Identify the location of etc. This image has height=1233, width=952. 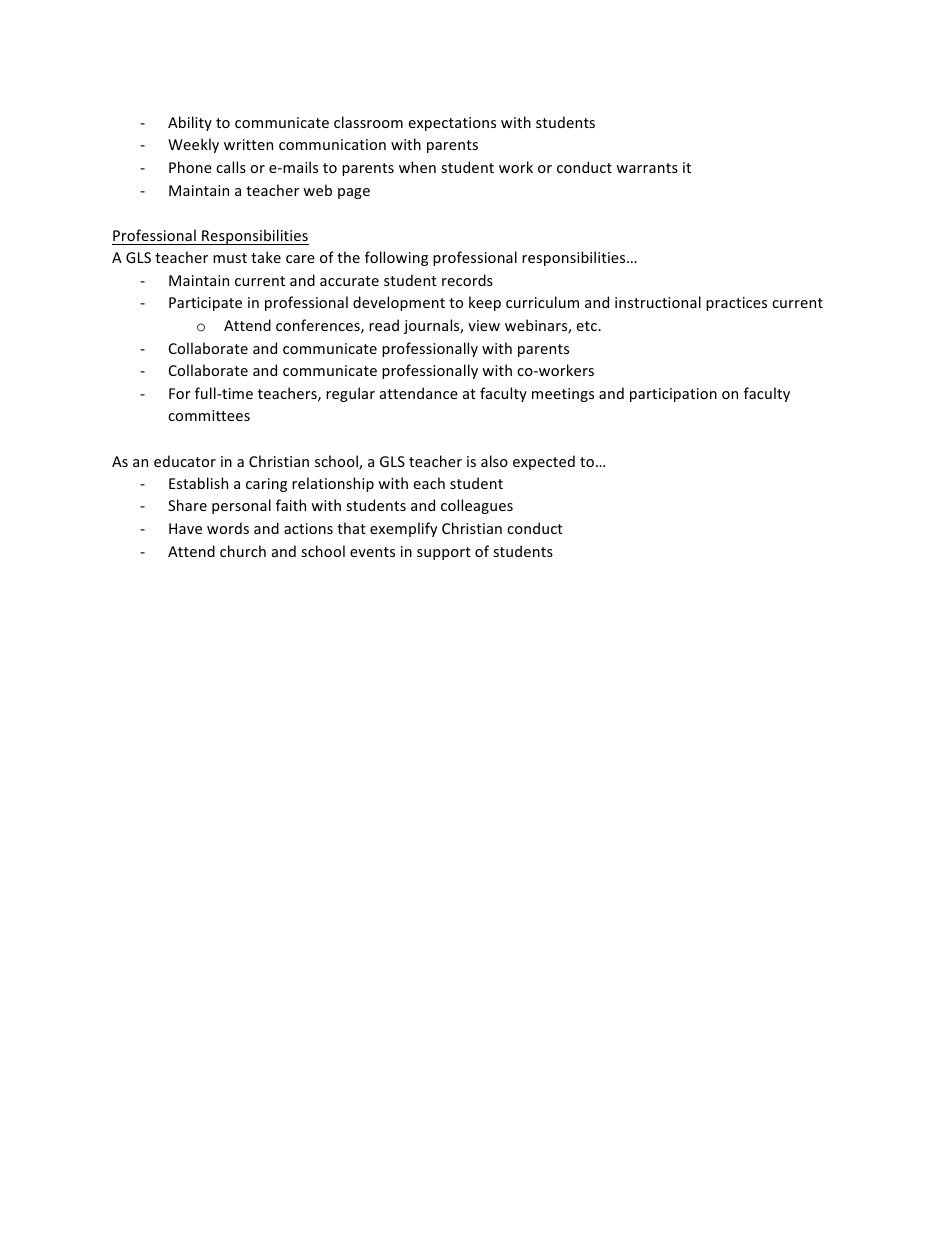
(587, 326).
